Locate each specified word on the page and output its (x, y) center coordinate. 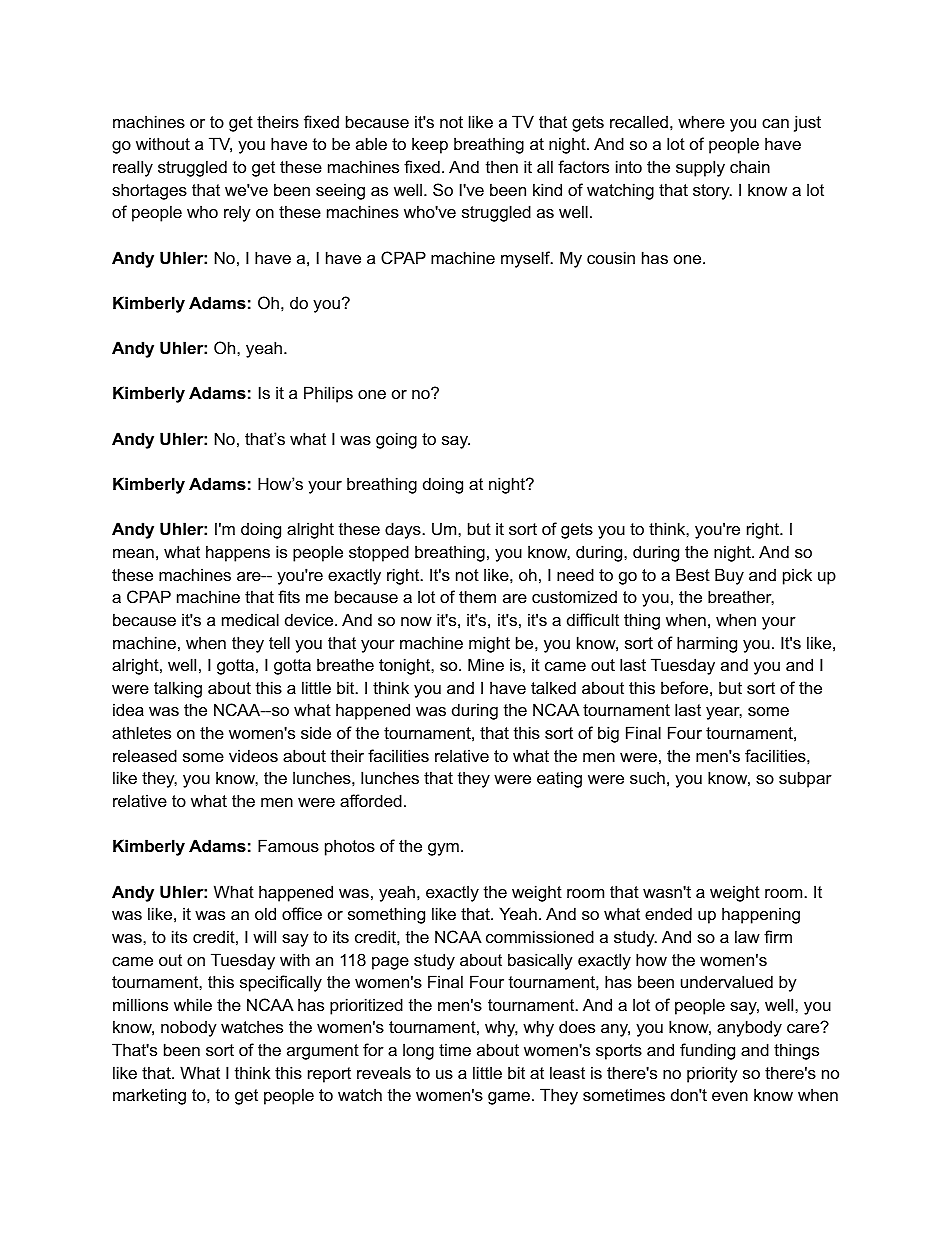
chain (750, 166)
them (477, 596)
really (133, 168)
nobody (189, 1028)
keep (430, 145)
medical (250, 619)
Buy (729, 576)
